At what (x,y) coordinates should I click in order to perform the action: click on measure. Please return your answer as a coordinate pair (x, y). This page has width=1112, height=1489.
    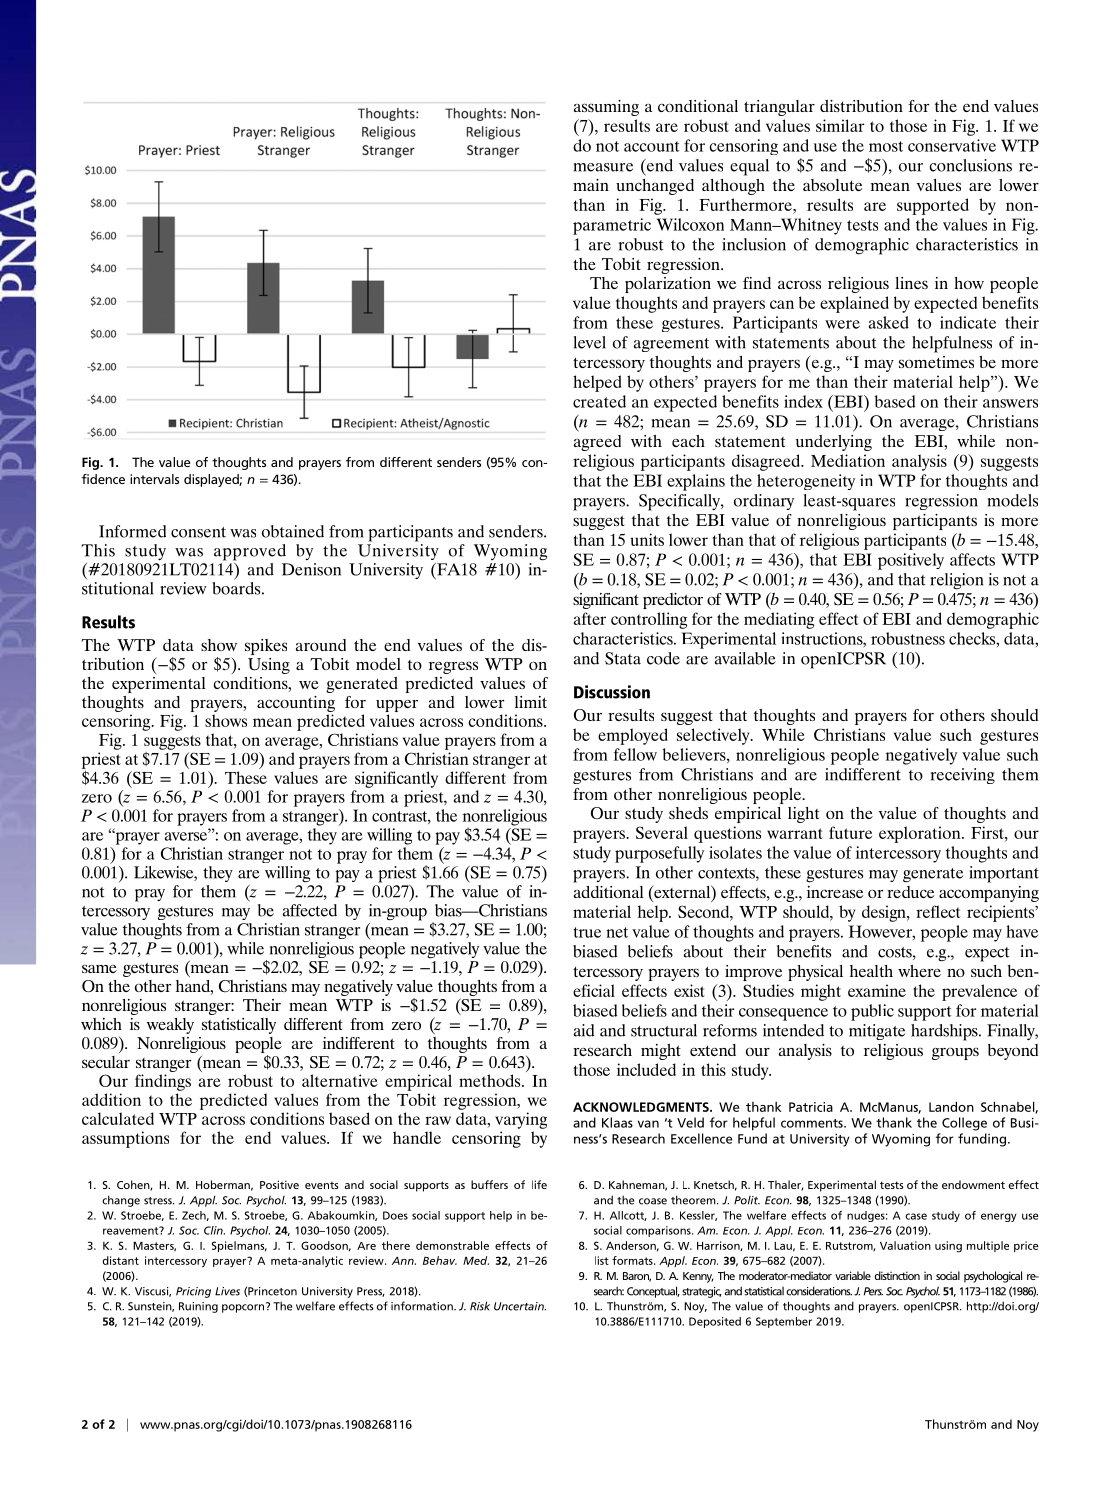
    Looking at the image, I should click on (603, 167).
